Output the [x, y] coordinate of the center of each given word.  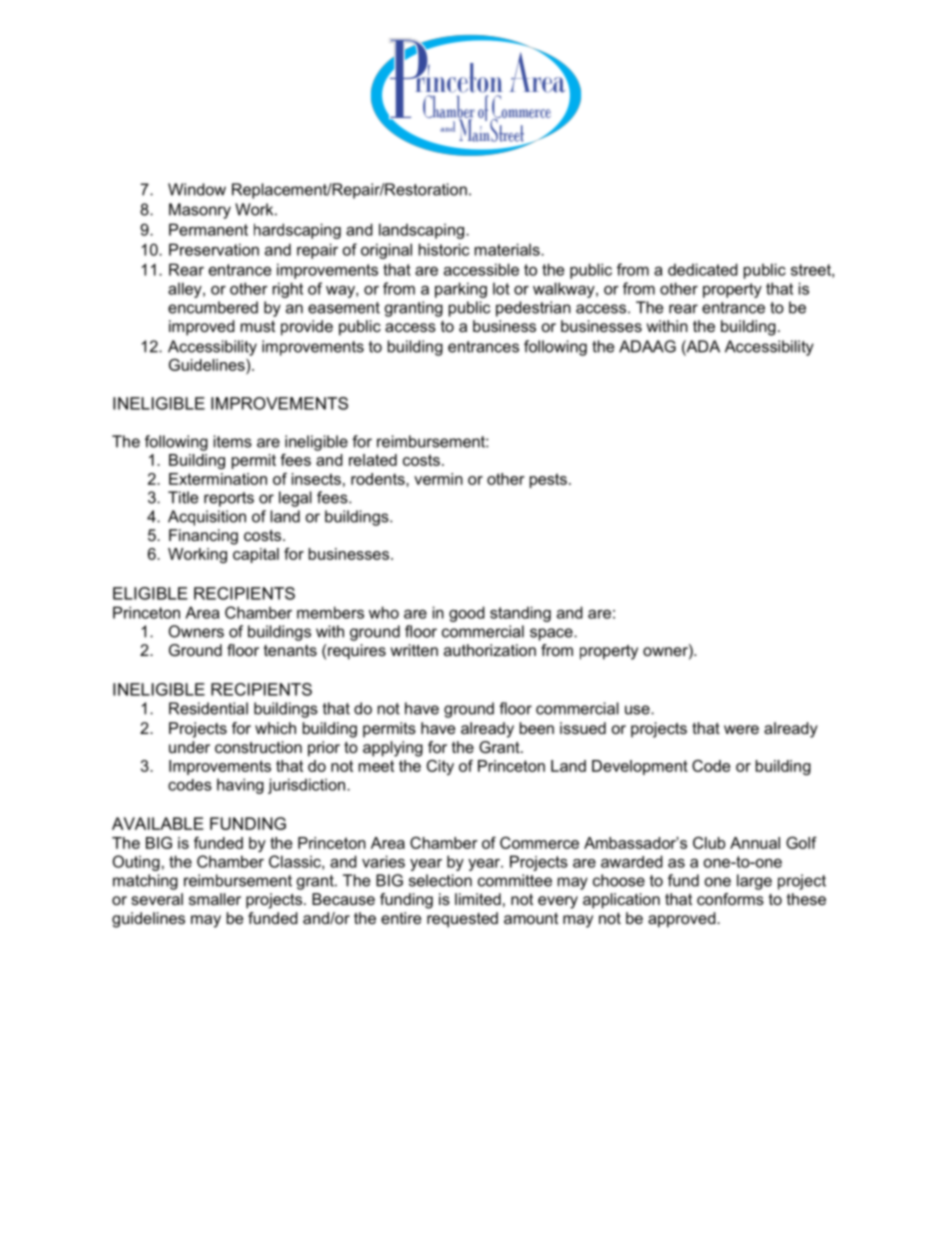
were [741, 729]
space [552, 634]
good [467, 614]
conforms [730, 899]
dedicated [703, 269]
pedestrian [533, 309]
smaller [215, 899]
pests [548, 480]
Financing [203, 537]
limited [478, 899]
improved [202, 328]
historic [444, 249]
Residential [208, 708]
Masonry [200, 211]
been [537, 728]
